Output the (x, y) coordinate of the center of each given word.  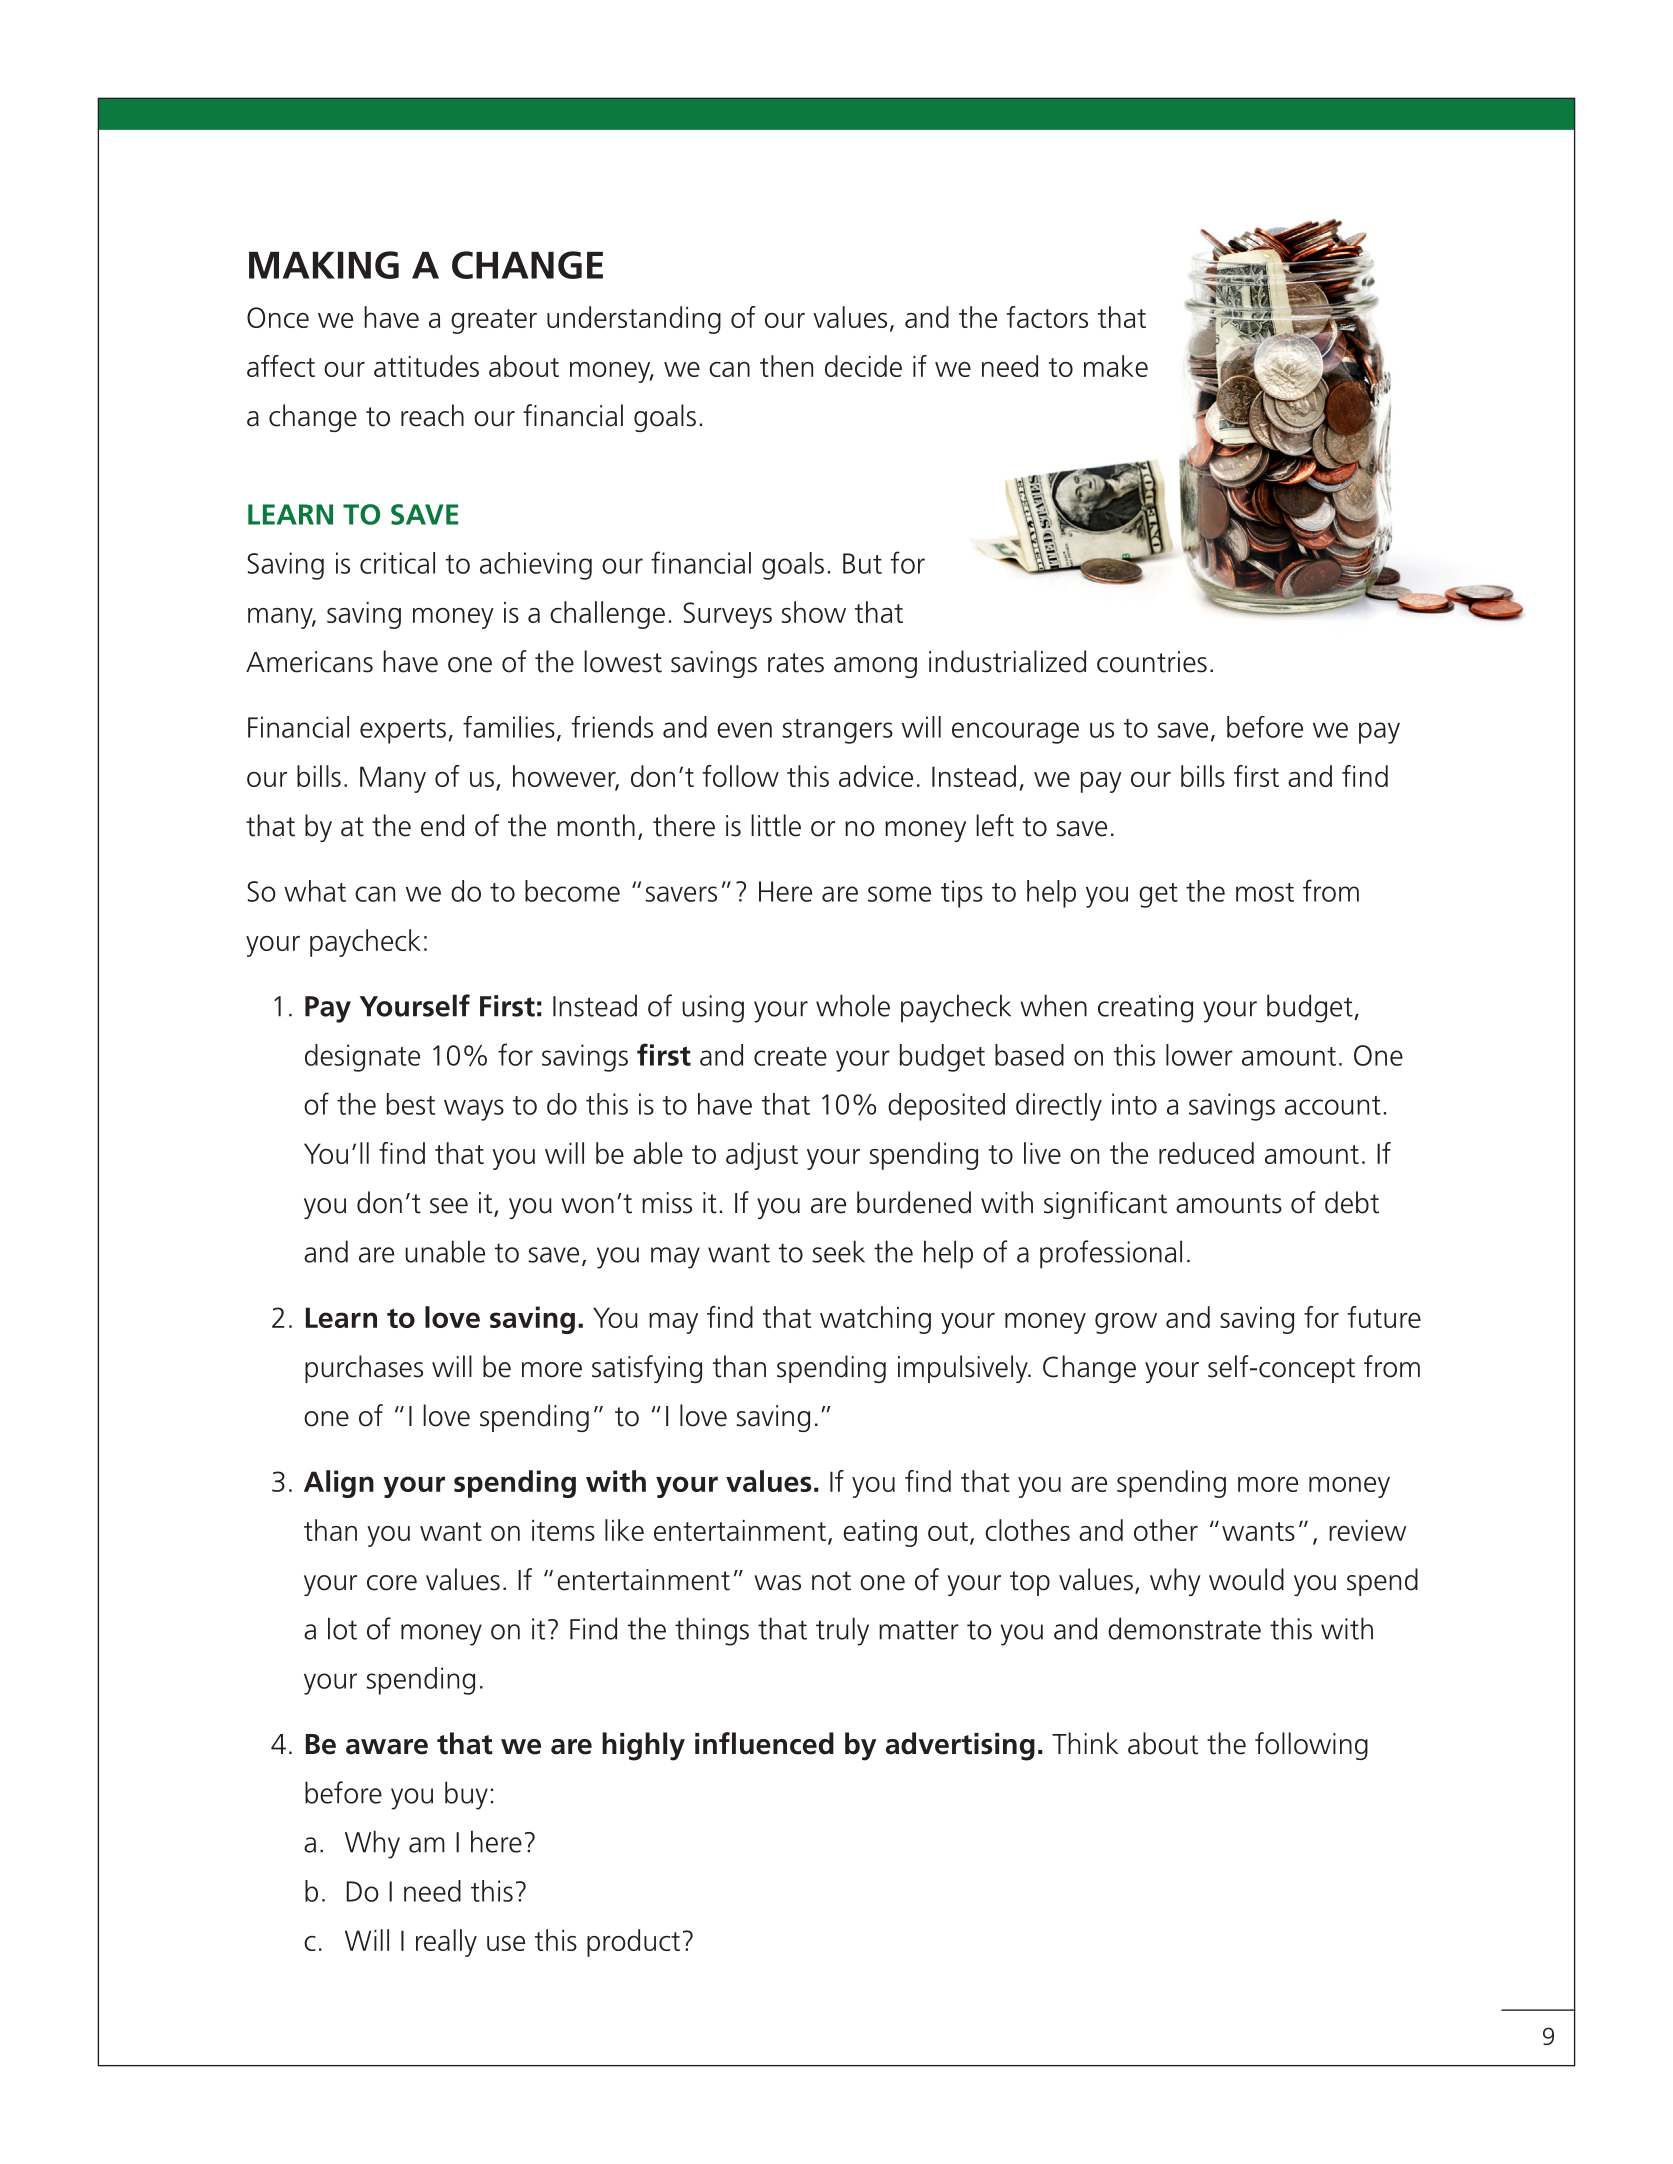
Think (1085, 1743)
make (1116, 366)
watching (875, 1320)
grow (1126, 1323)
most (1265, 892)
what (315, 891)
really (446, 1943)
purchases (364, 1369)
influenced (764, 1743)
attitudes (426, 366)
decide (863, 366)
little (776, 825)
